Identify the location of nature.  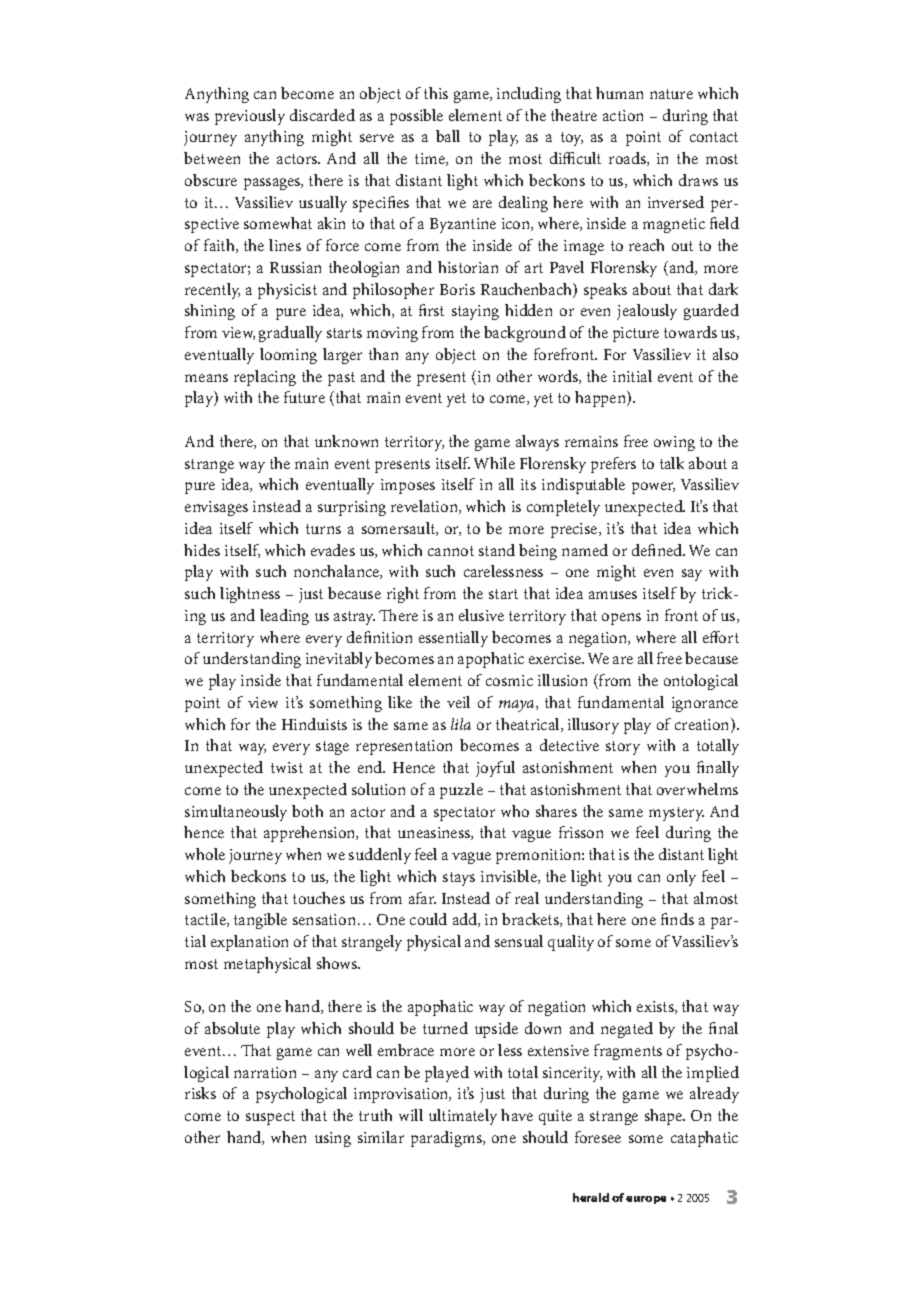
(671, 94).
